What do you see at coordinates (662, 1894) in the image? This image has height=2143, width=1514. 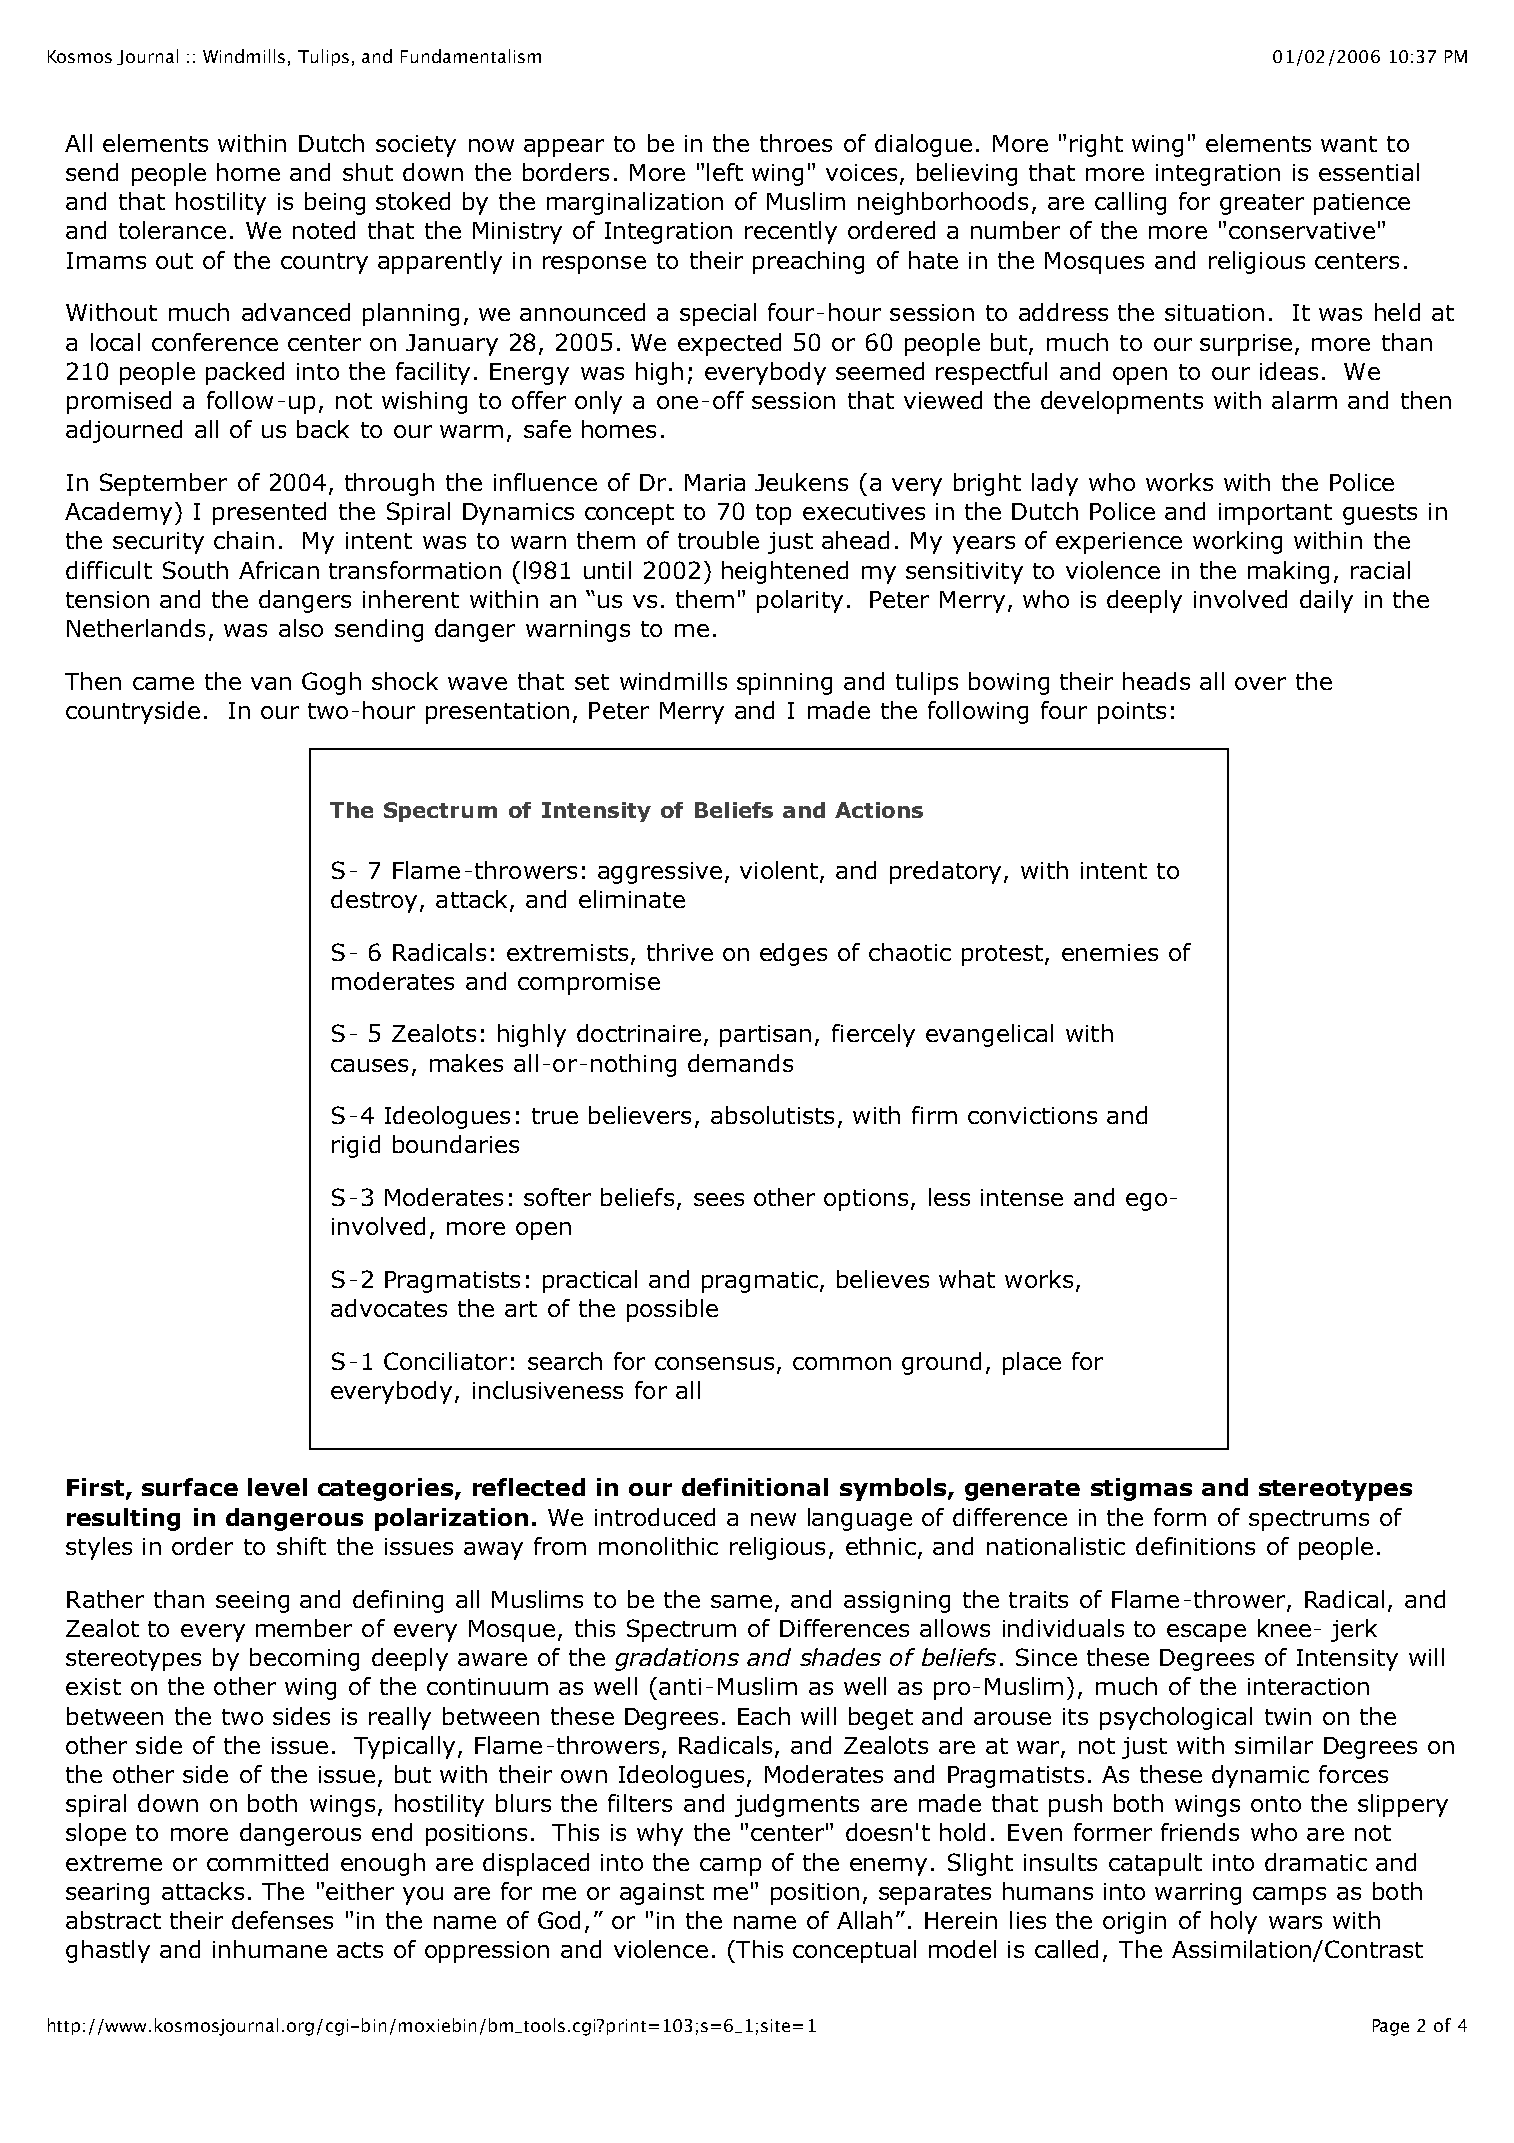 I see `against` at bounding box center [662, 1894].
